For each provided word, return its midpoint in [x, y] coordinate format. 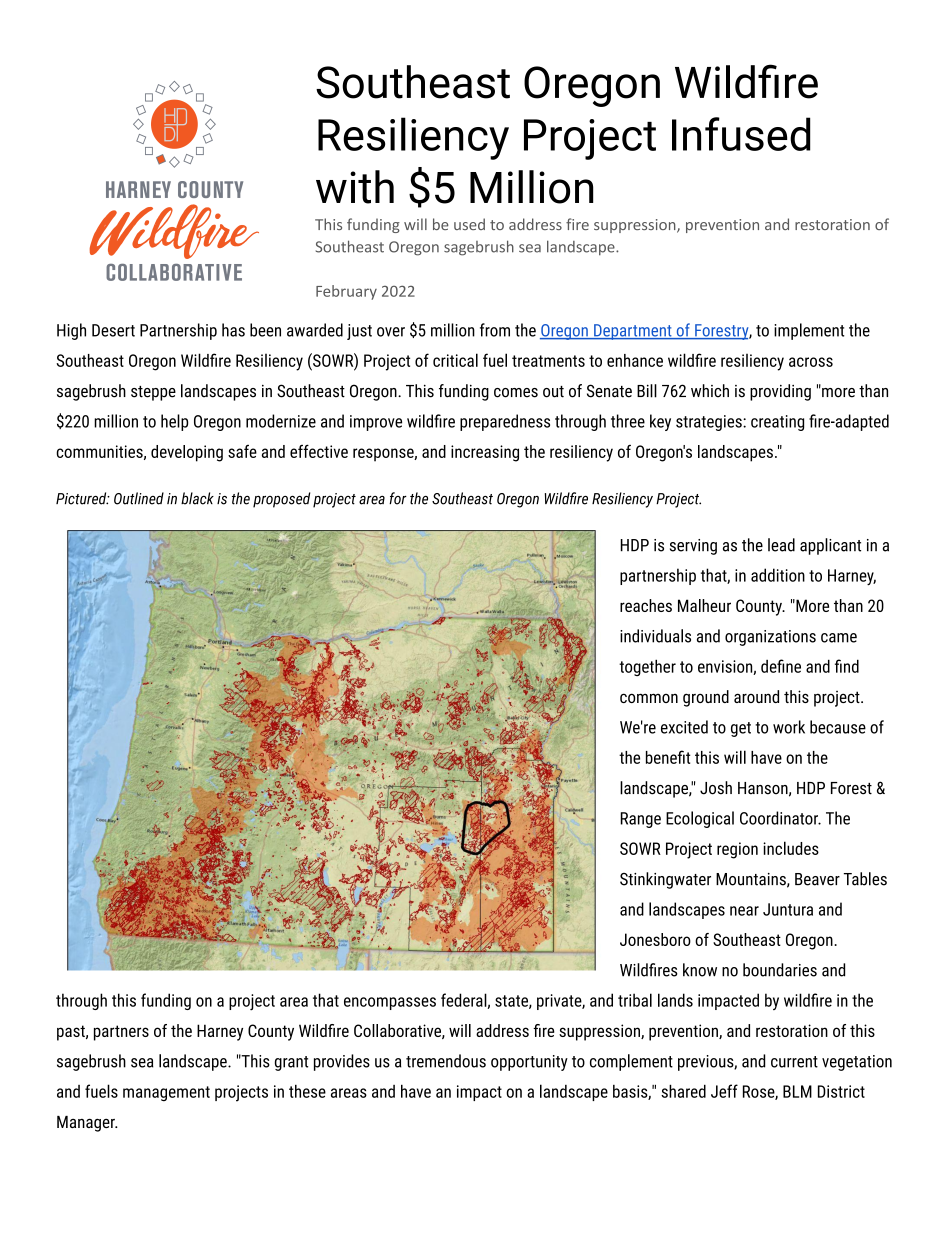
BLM [797, 1091]
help [174, 422]
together [647, 667]
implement [809, 331]
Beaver [817, 879]
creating [777, 423]
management [166, 1093]
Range [641, 820]
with [355, 187]
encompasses [390, 1003]
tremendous [446, 1061]
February [346, 292]
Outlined [139, 498]
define [781, 666]
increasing [485, 453]
